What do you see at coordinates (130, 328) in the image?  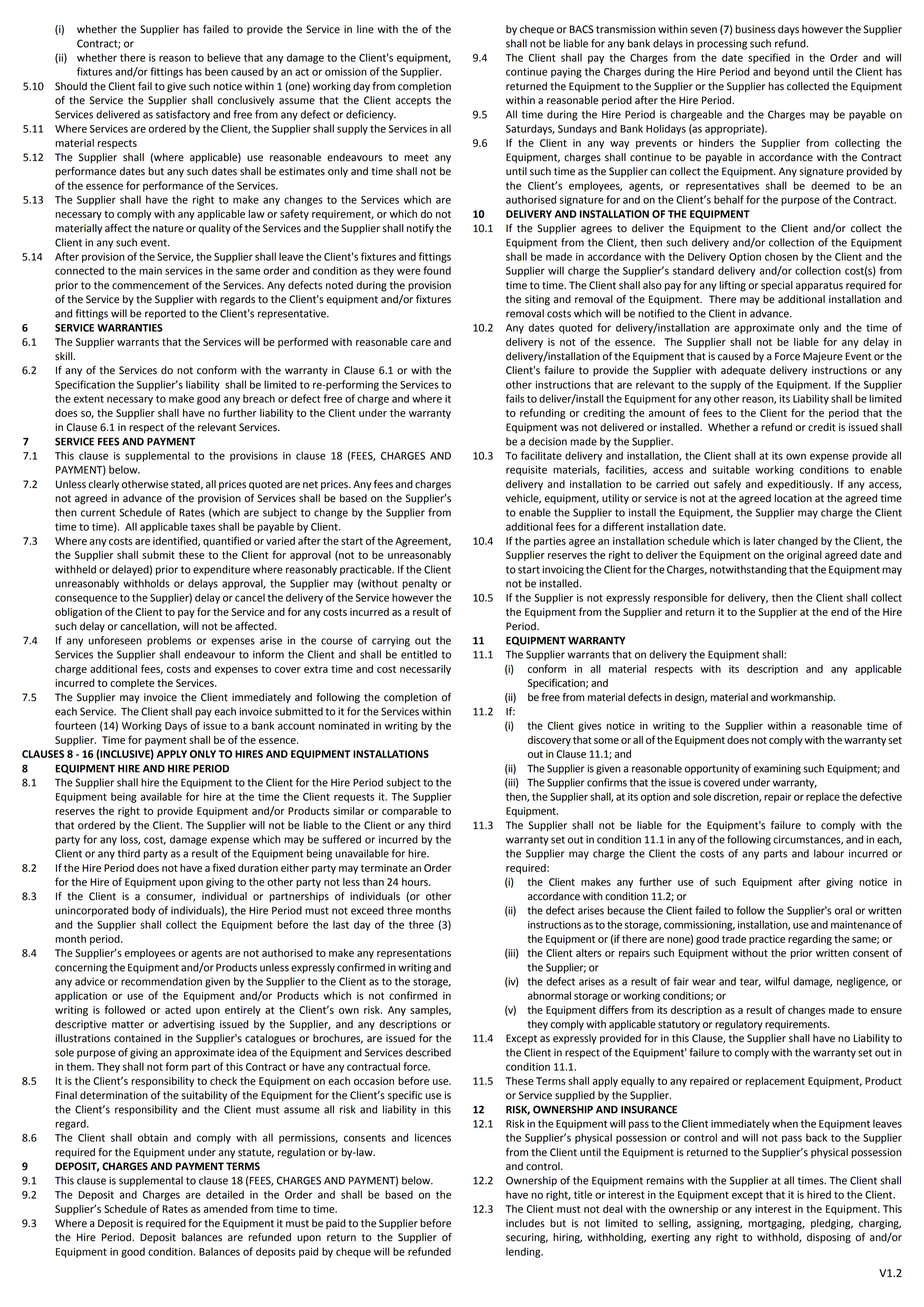 I see `WARRANTIES` at bounding box center [130, 328].
